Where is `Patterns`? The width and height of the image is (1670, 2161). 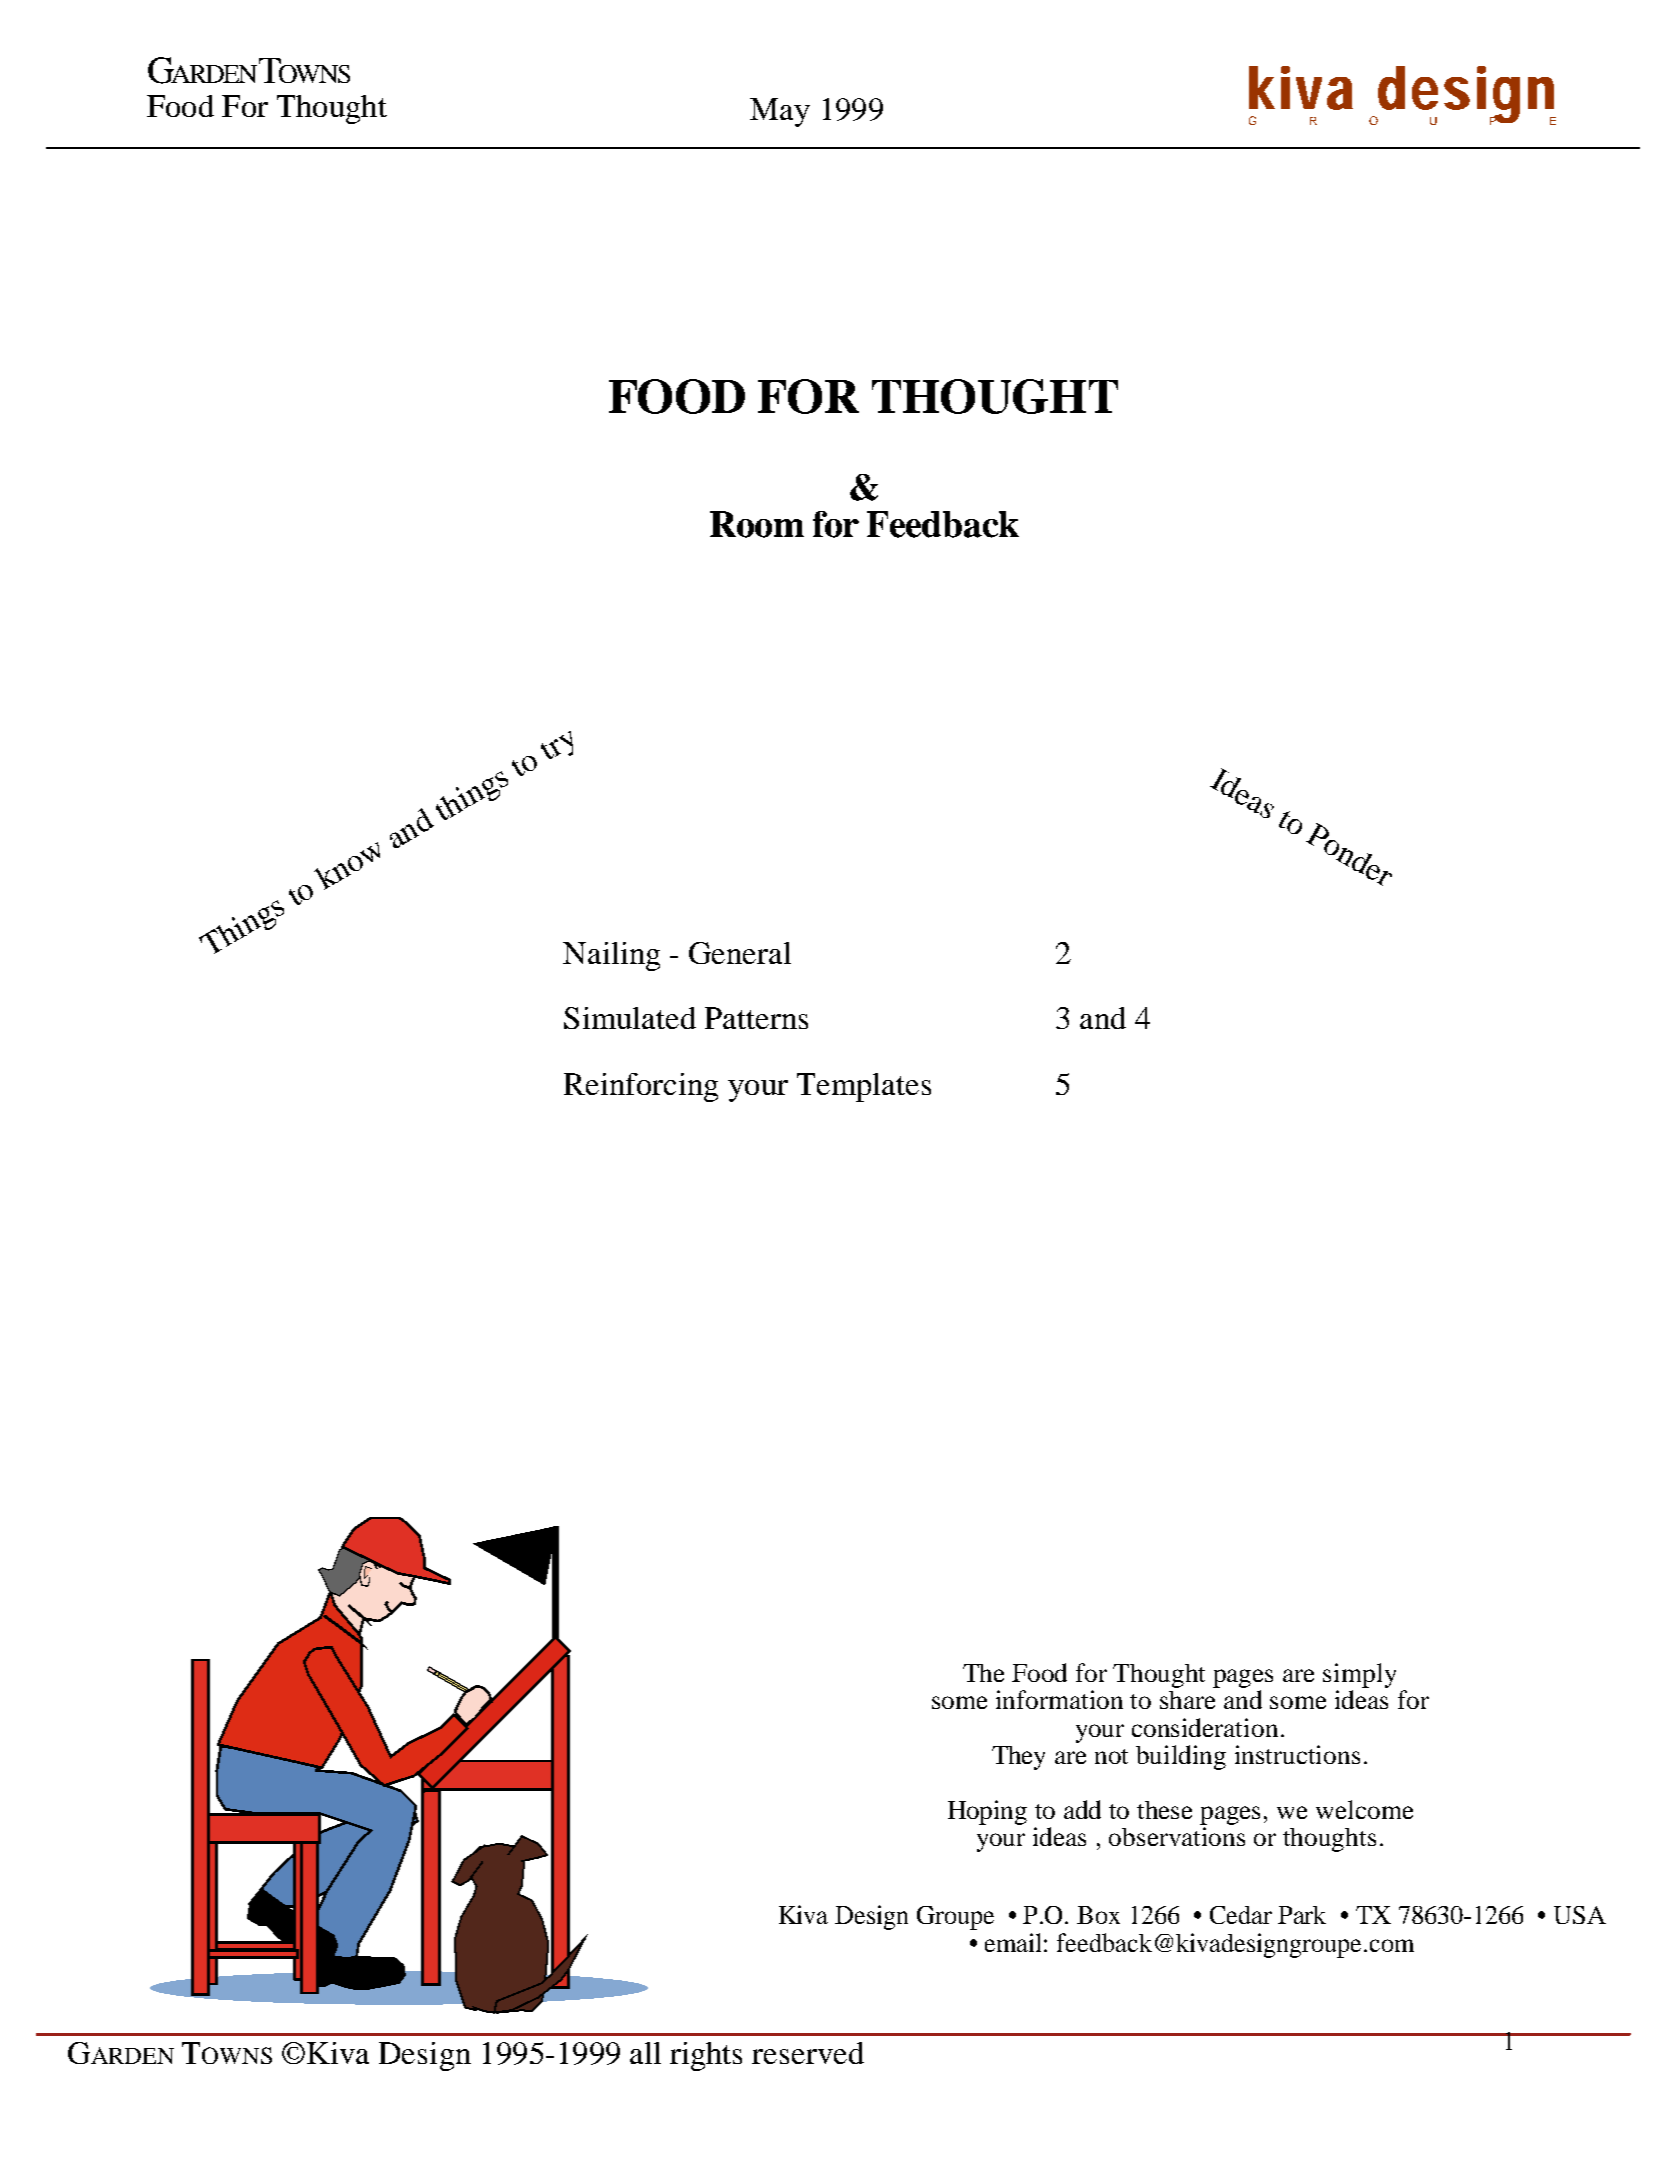
Patterns is located at coordinates (756, 1018).
